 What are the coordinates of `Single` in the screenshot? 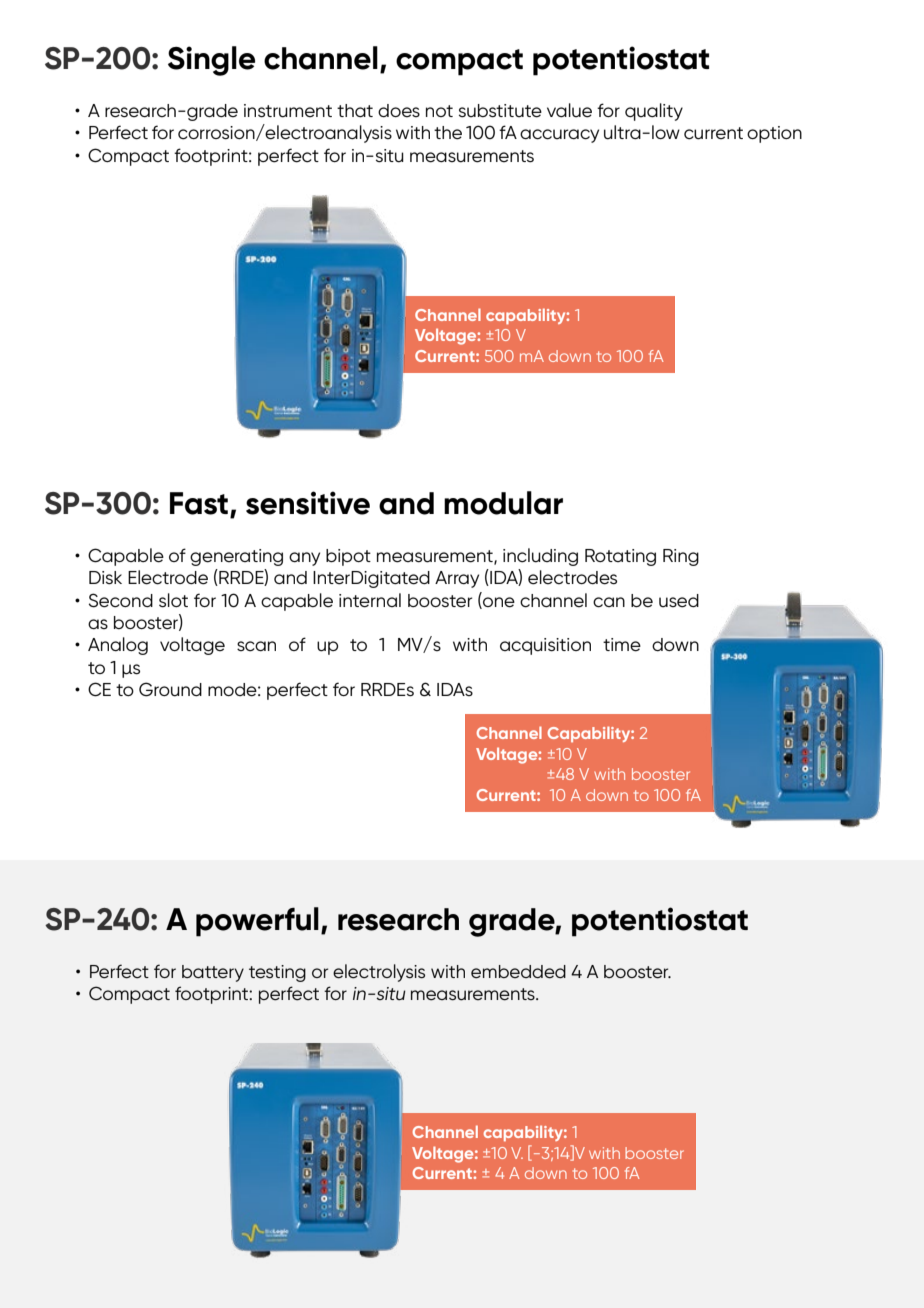 It's located at (211, 61).
